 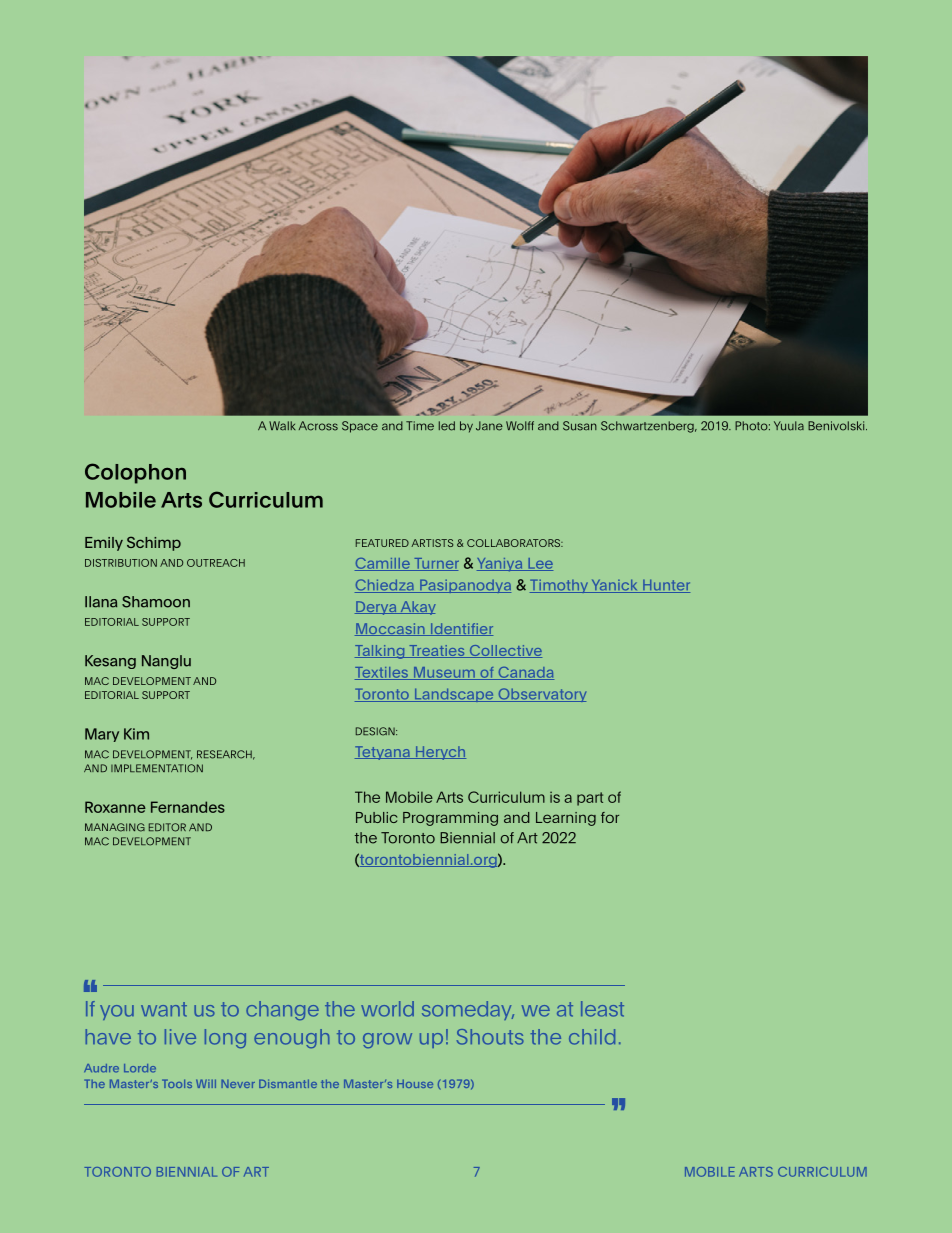 What do you see at coordinates (140, 1068) in the screenshot?
I see `Lorde` at bounding box center [140, 1068].
